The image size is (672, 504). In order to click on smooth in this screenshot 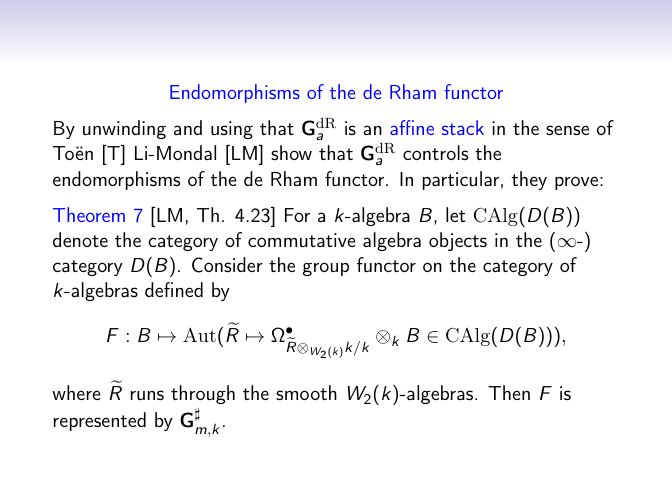, I will do `click(306, 392)`.
